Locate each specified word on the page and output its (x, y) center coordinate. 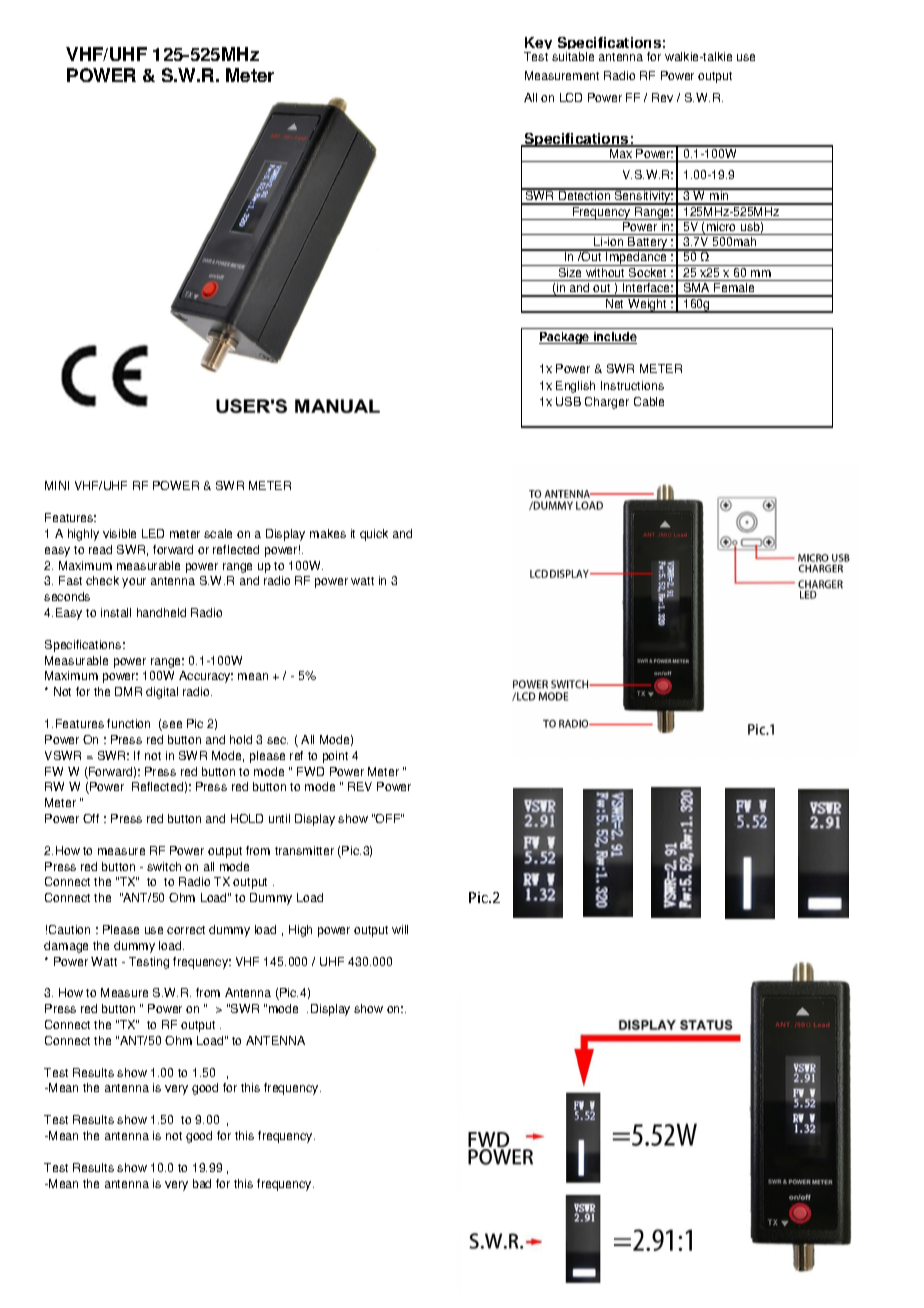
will (400, 929)
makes (328, 533)
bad (202, 1183)
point (335, 757)
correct (186, 930)
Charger (607, 403)
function (128, 723)
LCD (571, 97)
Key (538, 45)
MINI (57, 485)
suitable (573, 56)
